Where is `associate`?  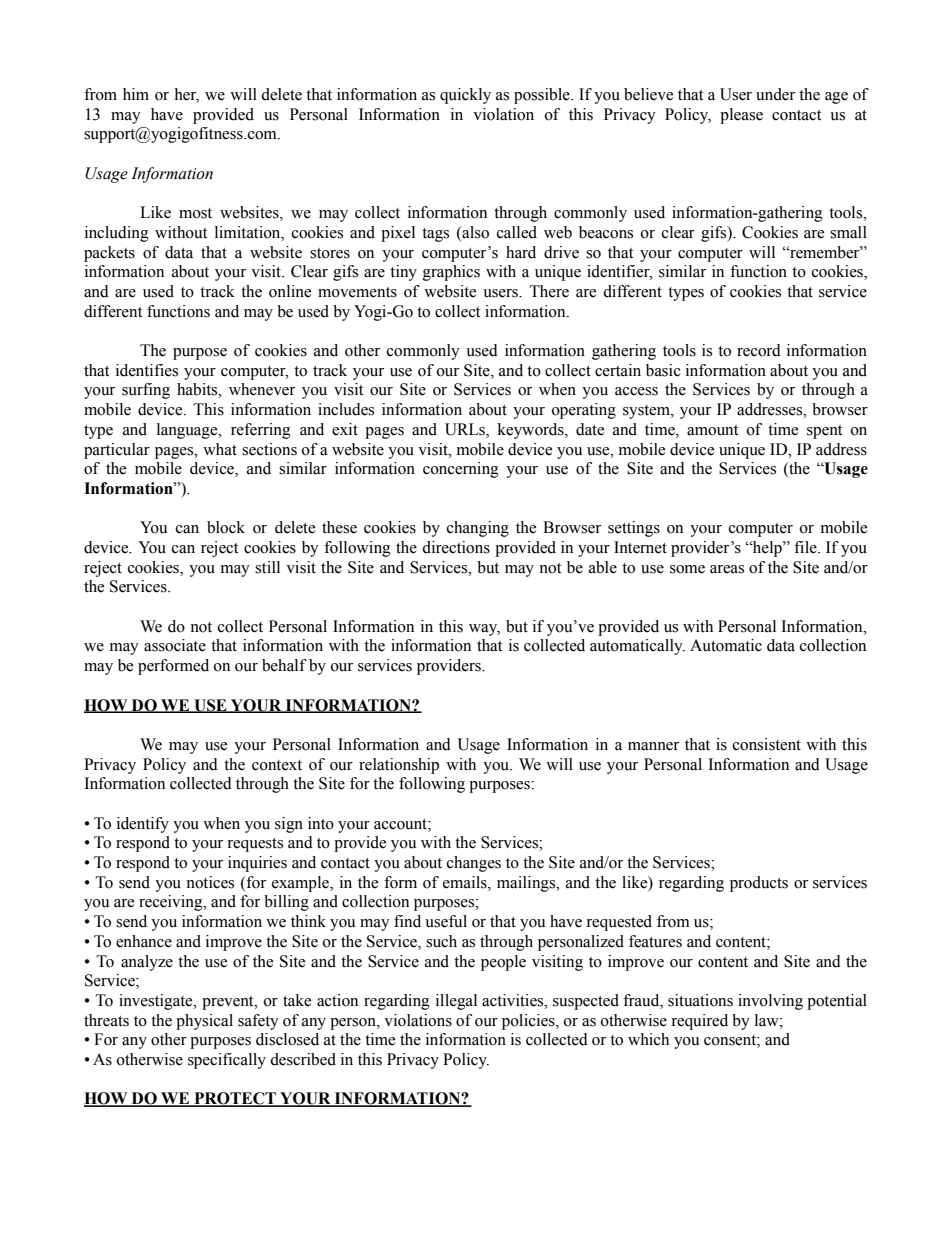
associate is located at coordinates (175, 645).
